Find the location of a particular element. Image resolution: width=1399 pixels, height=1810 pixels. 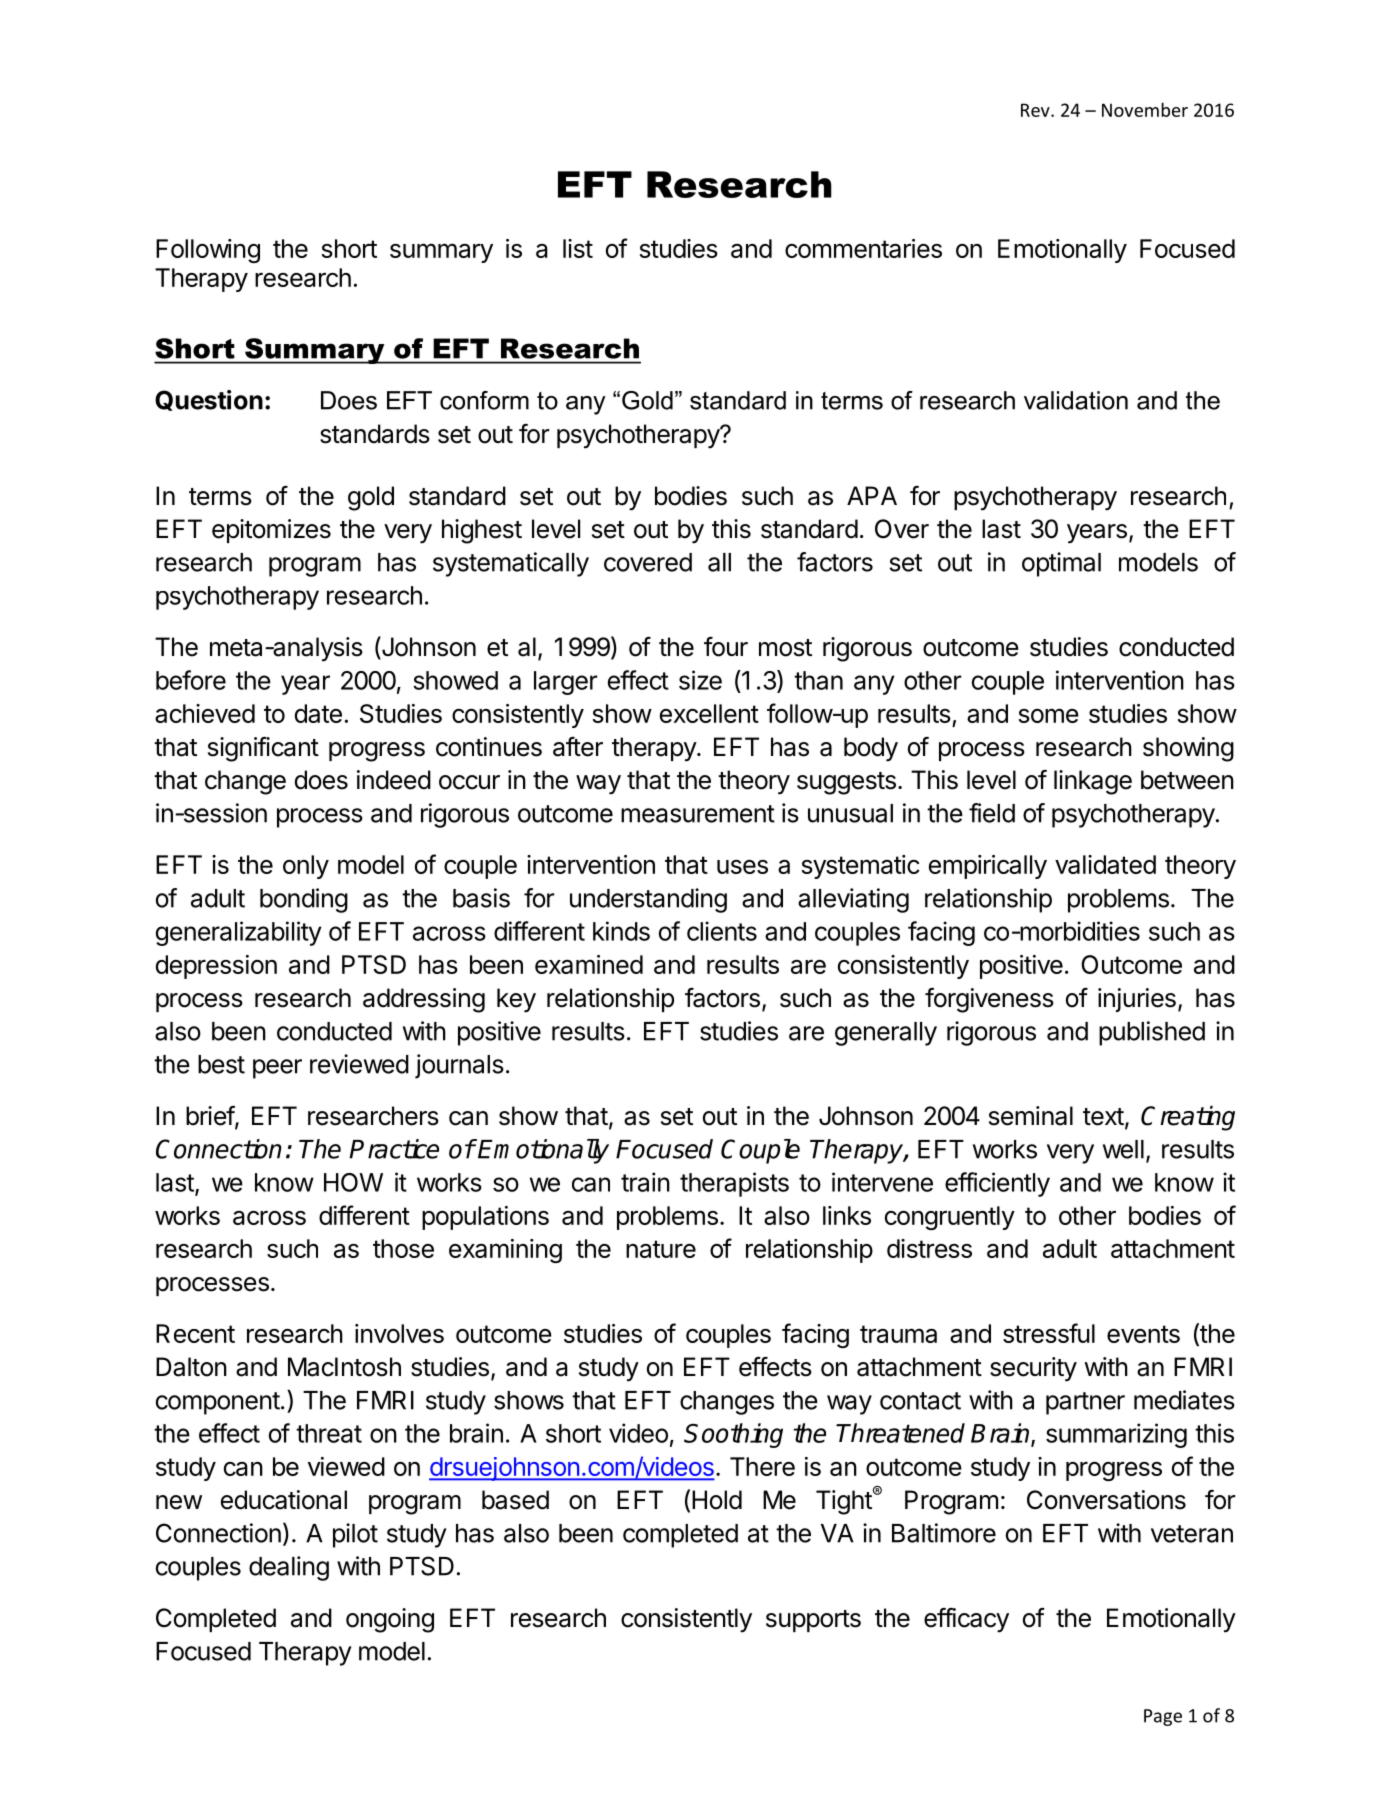

bonding is located at coordinates (304, 900).
